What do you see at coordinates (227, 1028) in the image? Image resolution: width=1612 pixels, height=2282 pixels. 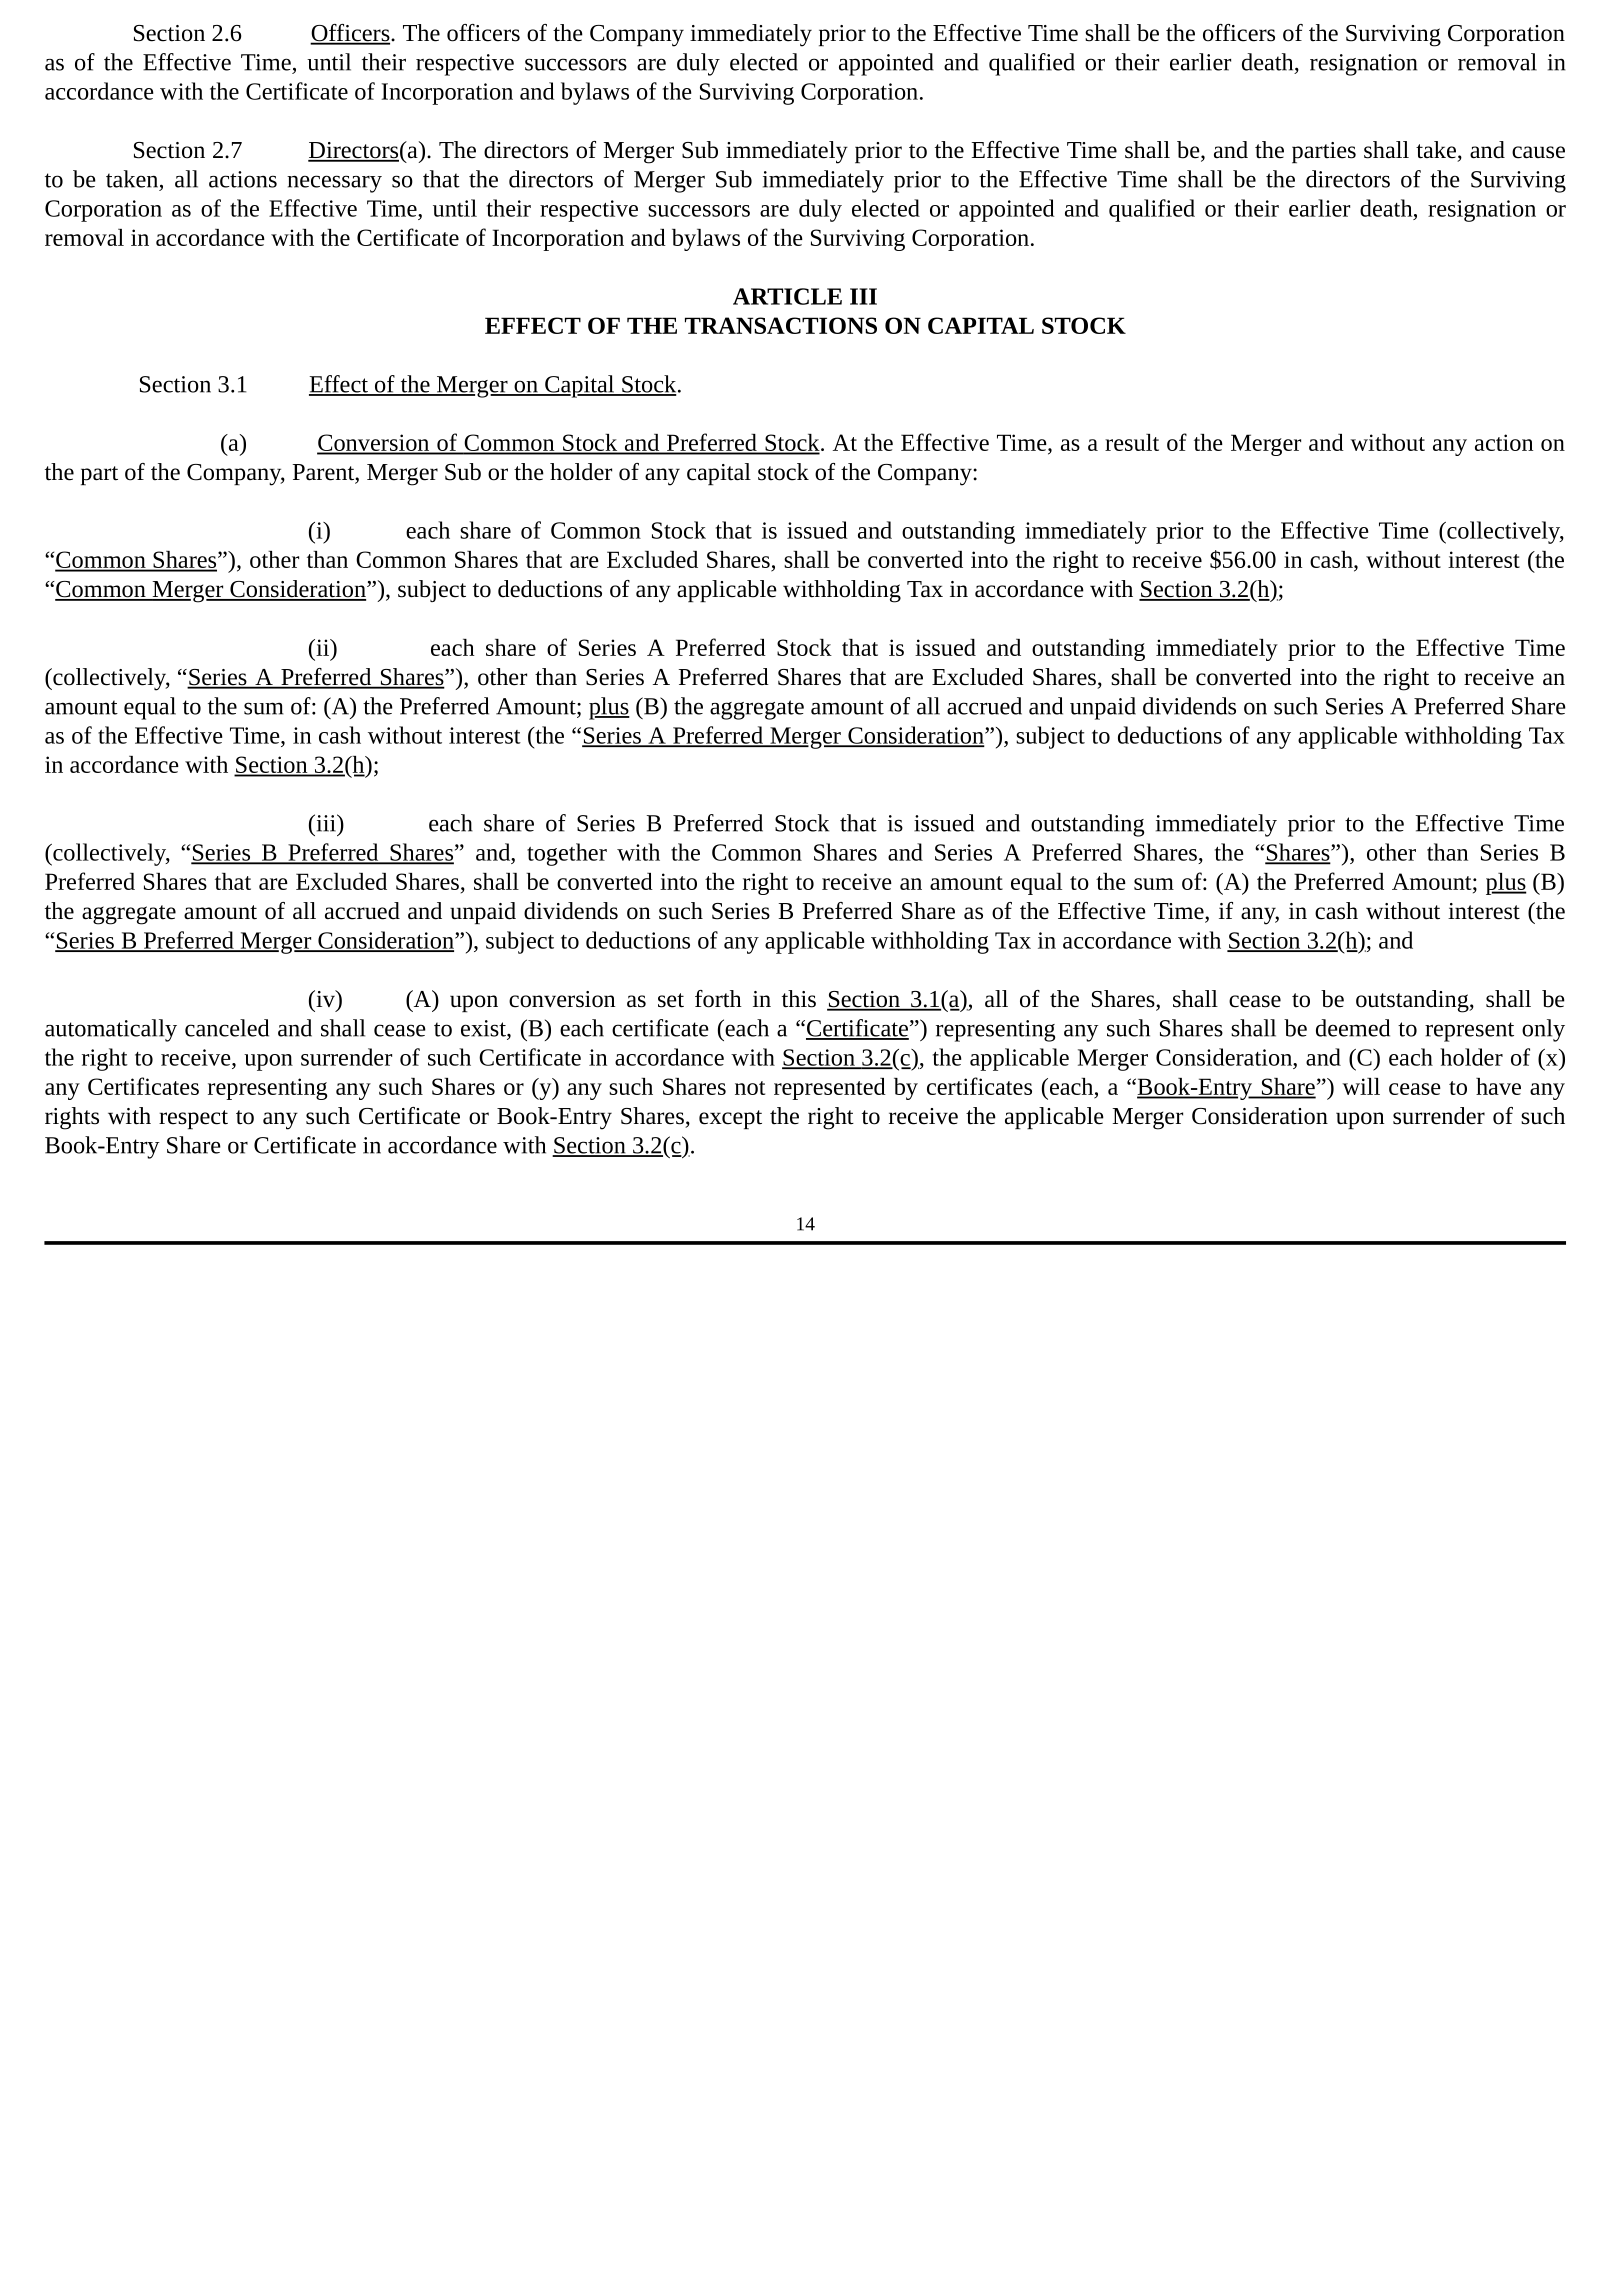 I see `canceled` at bounding box center [227, 1028].
